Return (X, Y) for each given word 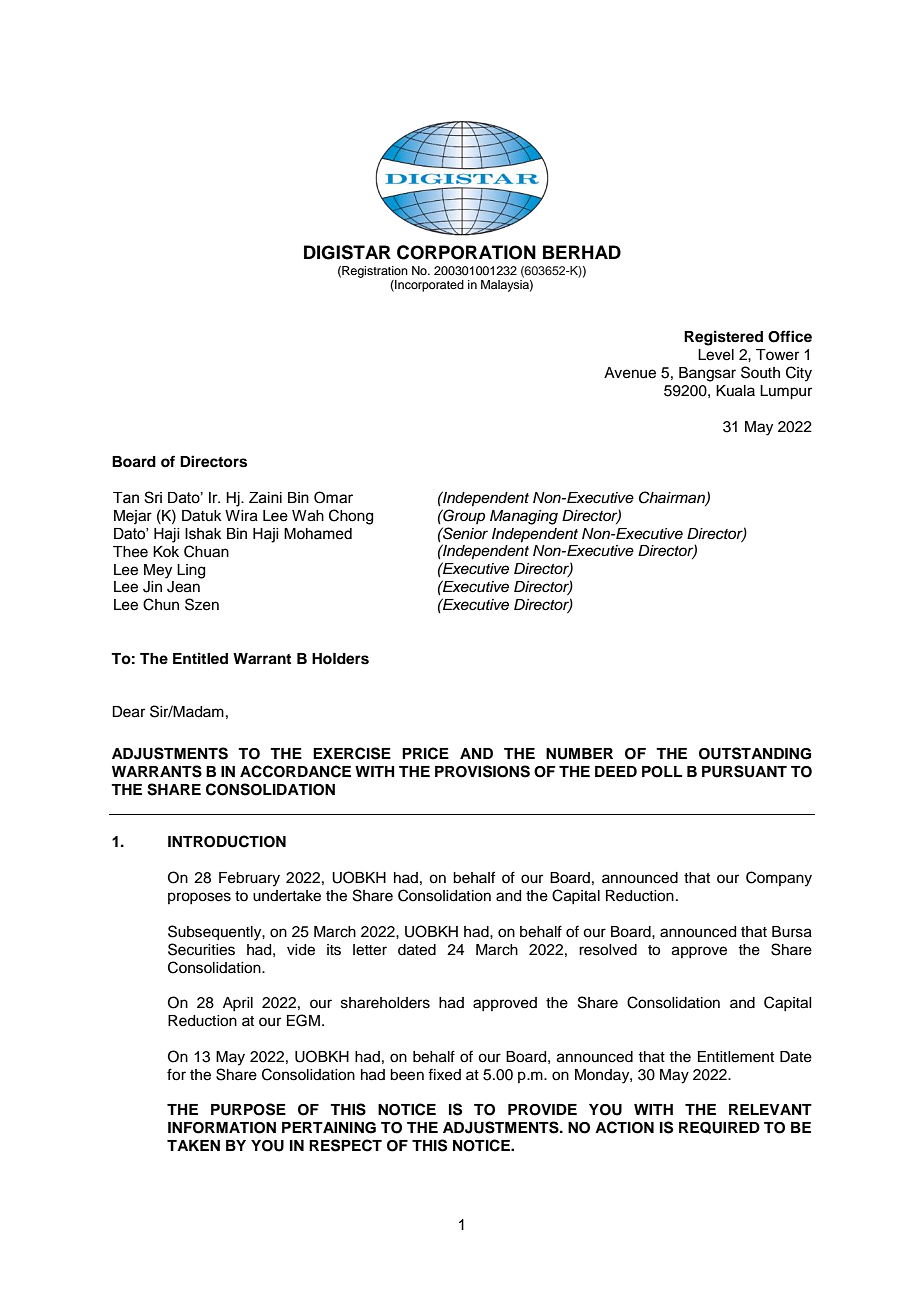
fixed (444, 1074)
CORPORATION (466, 252)
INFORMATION (222, 1128)
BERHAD (582, 252)
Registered (723, 338)
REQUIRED (719, 1127)
